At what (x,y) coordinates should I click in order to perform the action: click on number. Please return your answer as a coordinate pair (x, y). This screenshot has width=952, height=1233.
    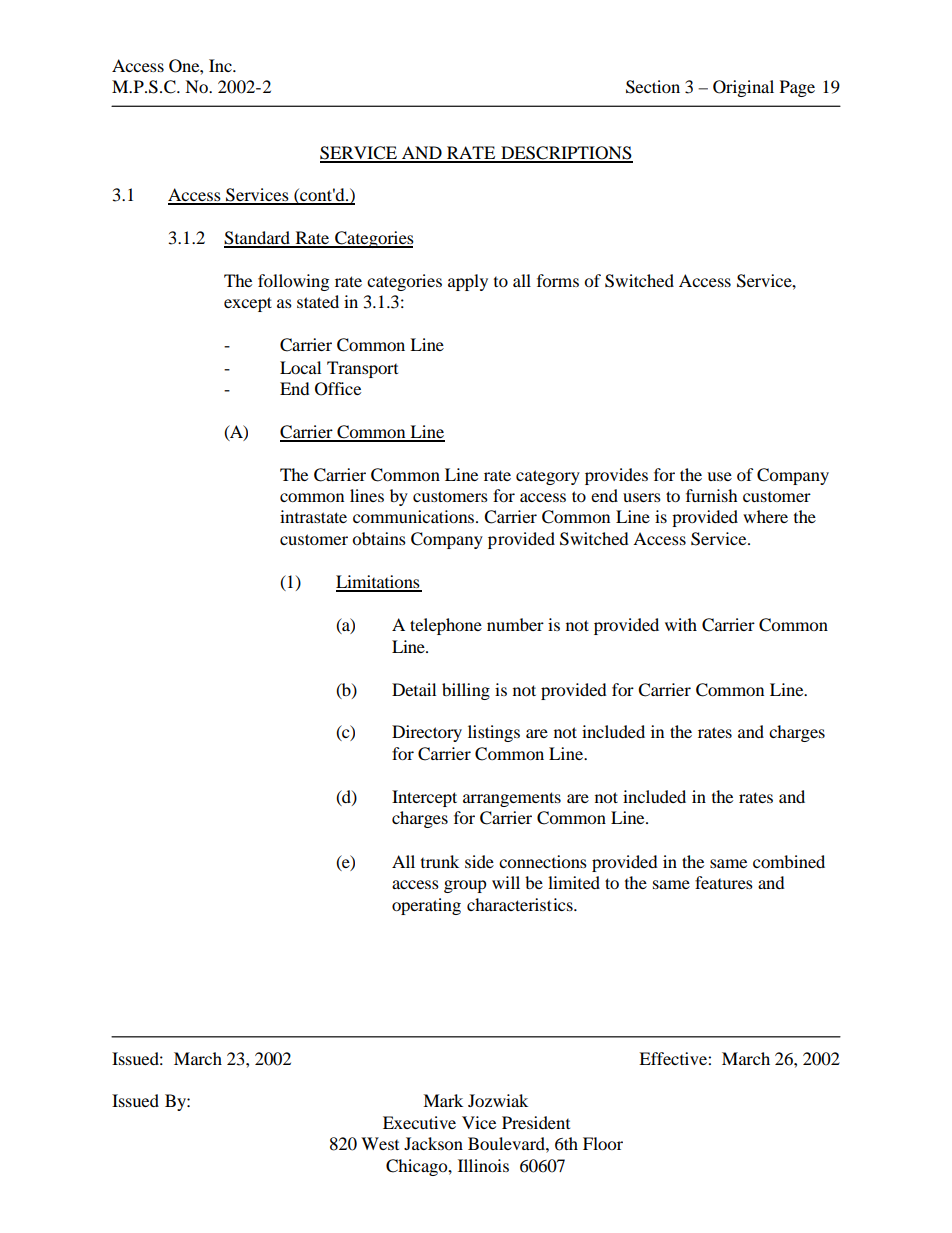
    Looking at the image, I should click on (515, 624).
